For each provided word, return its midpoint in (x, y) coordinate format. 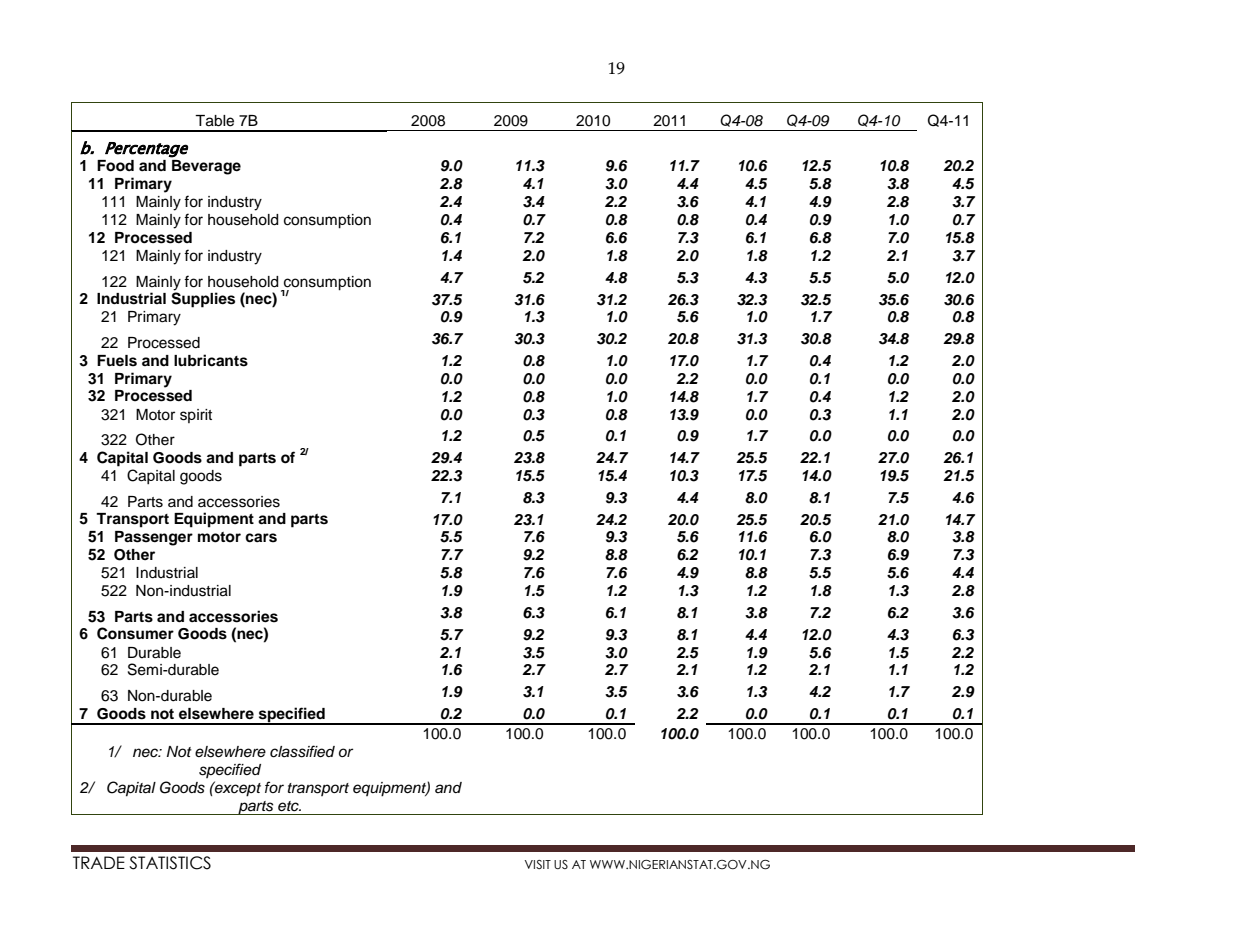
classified (302, 751)
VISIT (538, 864)
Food (115, 166)
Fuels (117, 361)
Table (214, 121)
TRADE (99, 862)
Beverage (206, 167)
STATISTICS (170, 863)
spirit (196, 416)
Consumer (135, 633)
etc (289, 806)
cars (261, 538)
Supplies (203, 299)
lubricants (211, 360)
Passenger (154, 538)
